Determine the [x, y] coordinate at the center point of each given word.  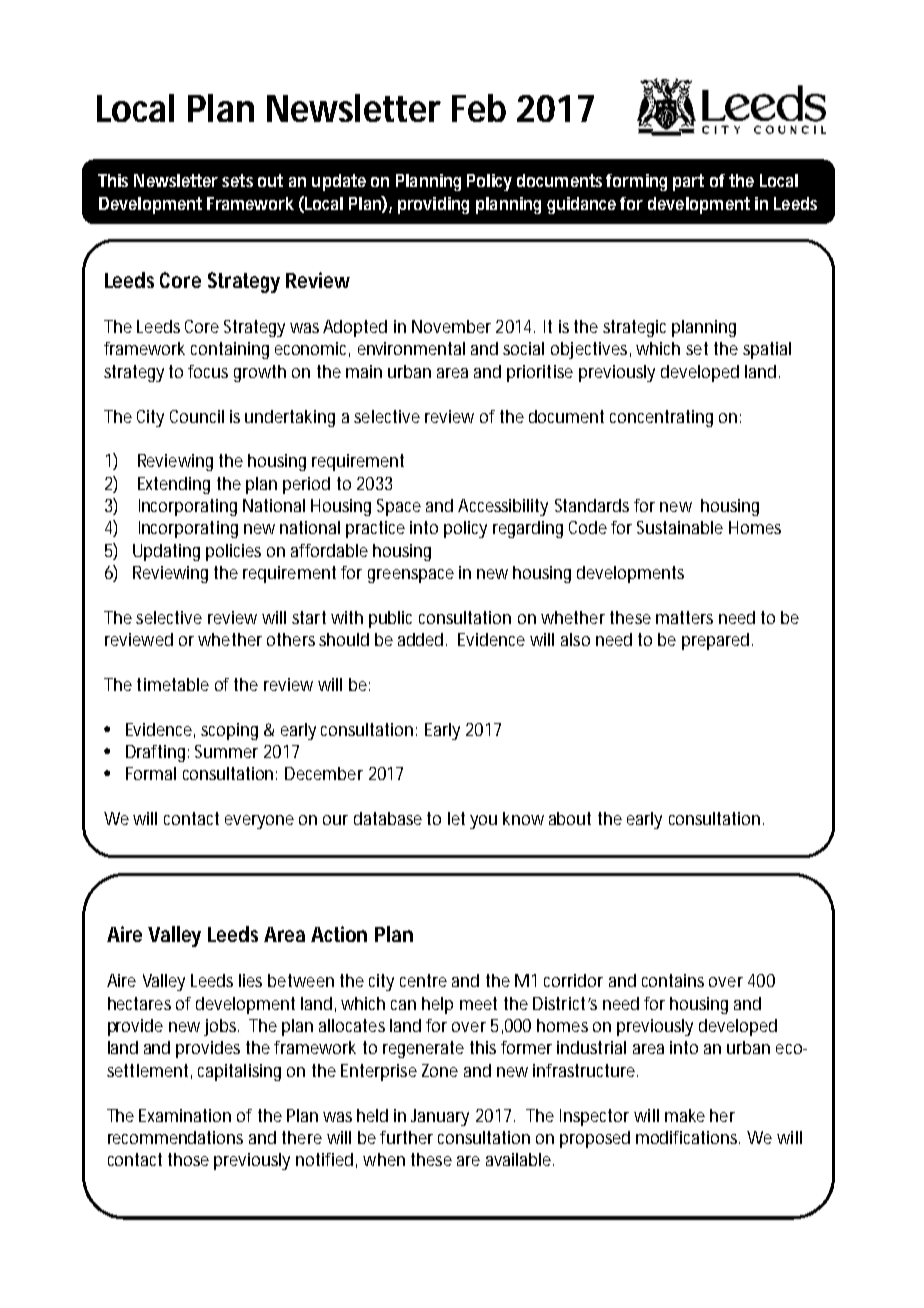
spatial [767, 350]
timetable [173, 684]
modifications [688, 1137]
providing [433, 205]
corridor [573, 980]
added [422, 639]
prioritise [540, 373]
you [483, 822]
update [339, 182]
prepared [717, 641]
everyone [259, 822]
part [688, 182]
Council [197, 416]
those [188, 1159]
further [406, 1137]
